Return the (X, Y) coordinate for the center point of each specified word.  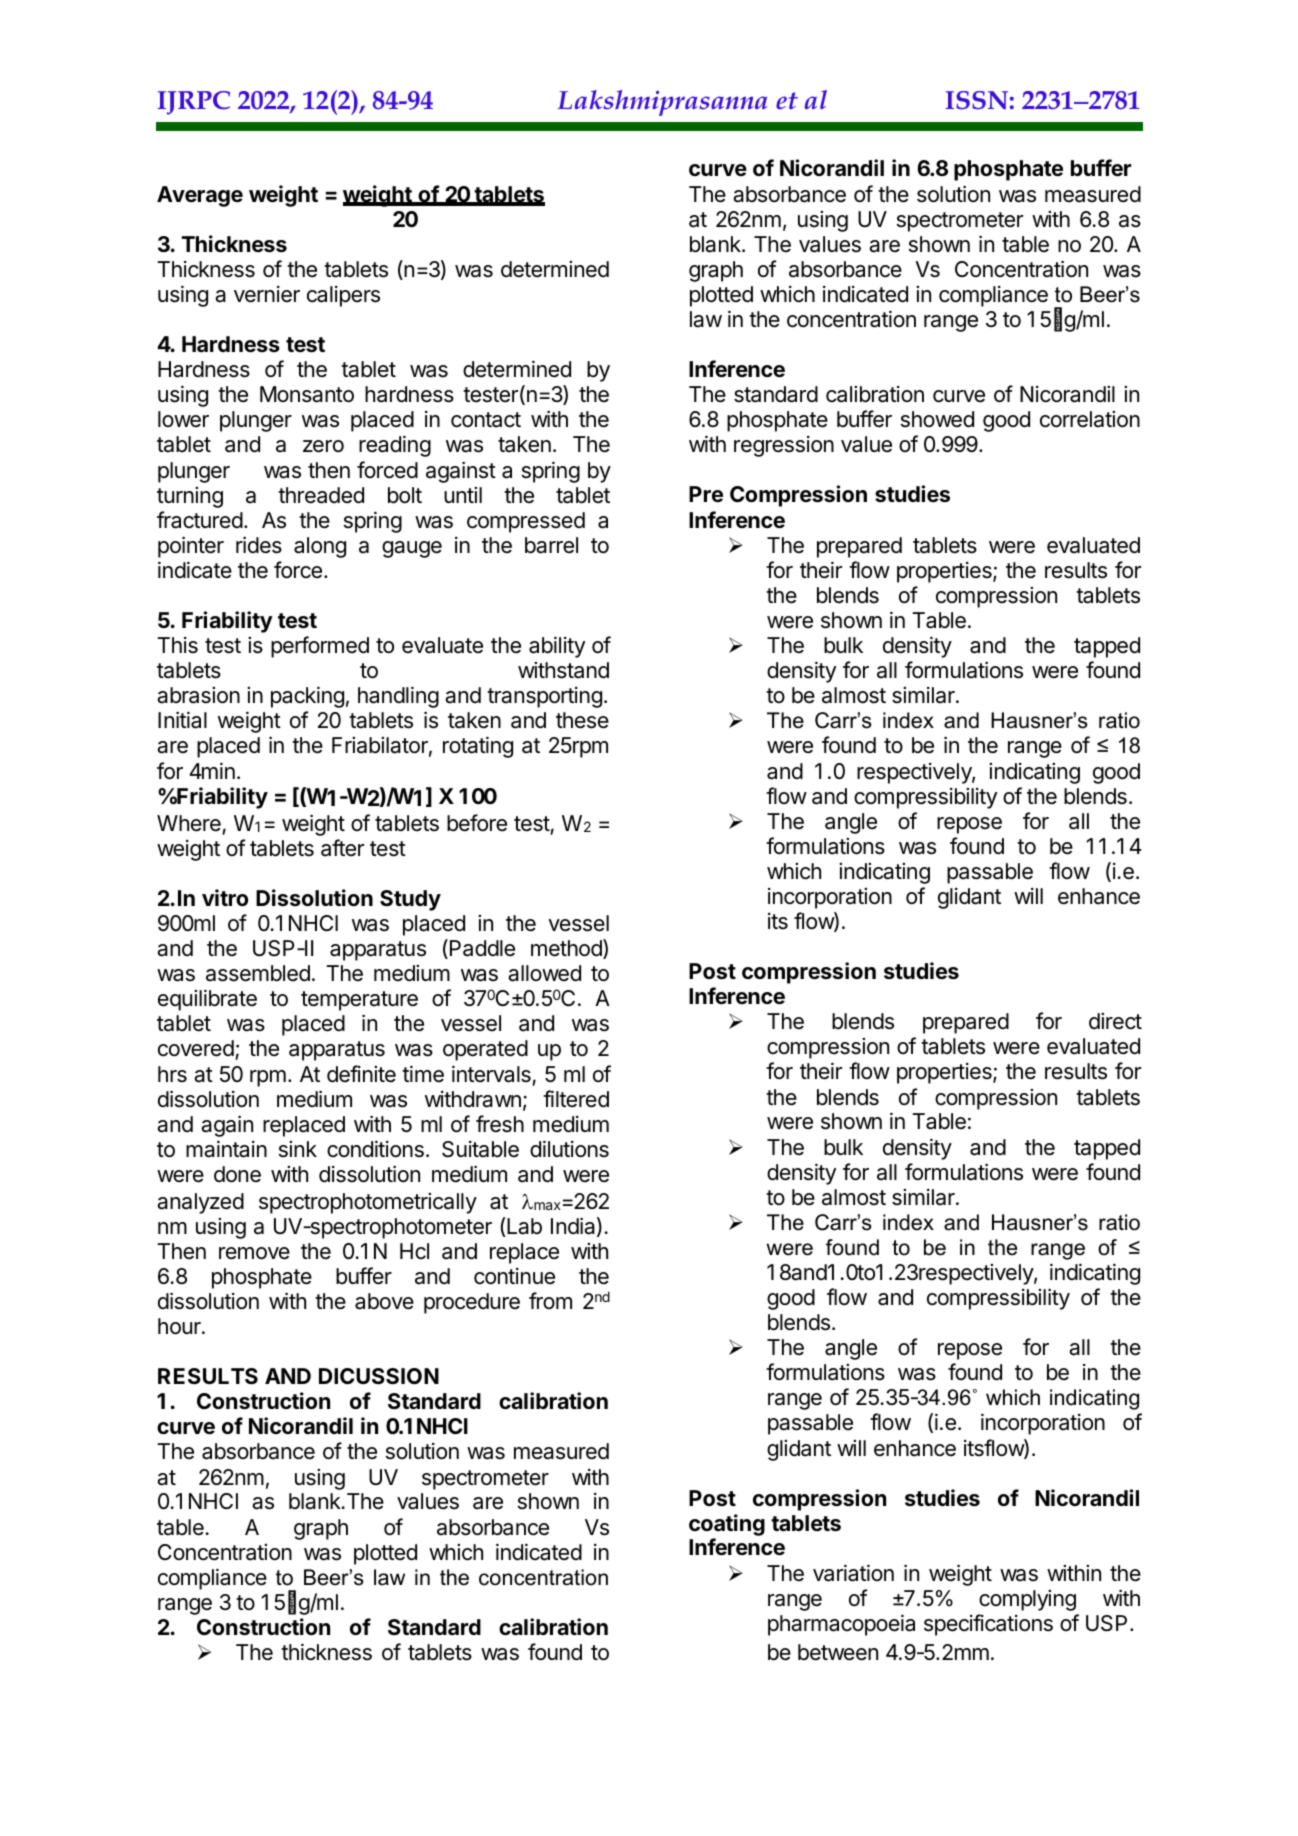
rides (259, 545)
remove (254, 1253)
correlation (1090, 419)
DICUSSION (379, 1376)
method (567, 949)
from (550, 1300)
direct (1115, 1021)
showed (937, 419)
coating (727, 1525)
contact (486, 420)
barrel (551, 545)
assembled (258, 973)
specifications (988, 1625)
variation (853, 1573)
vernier (267, 294)
